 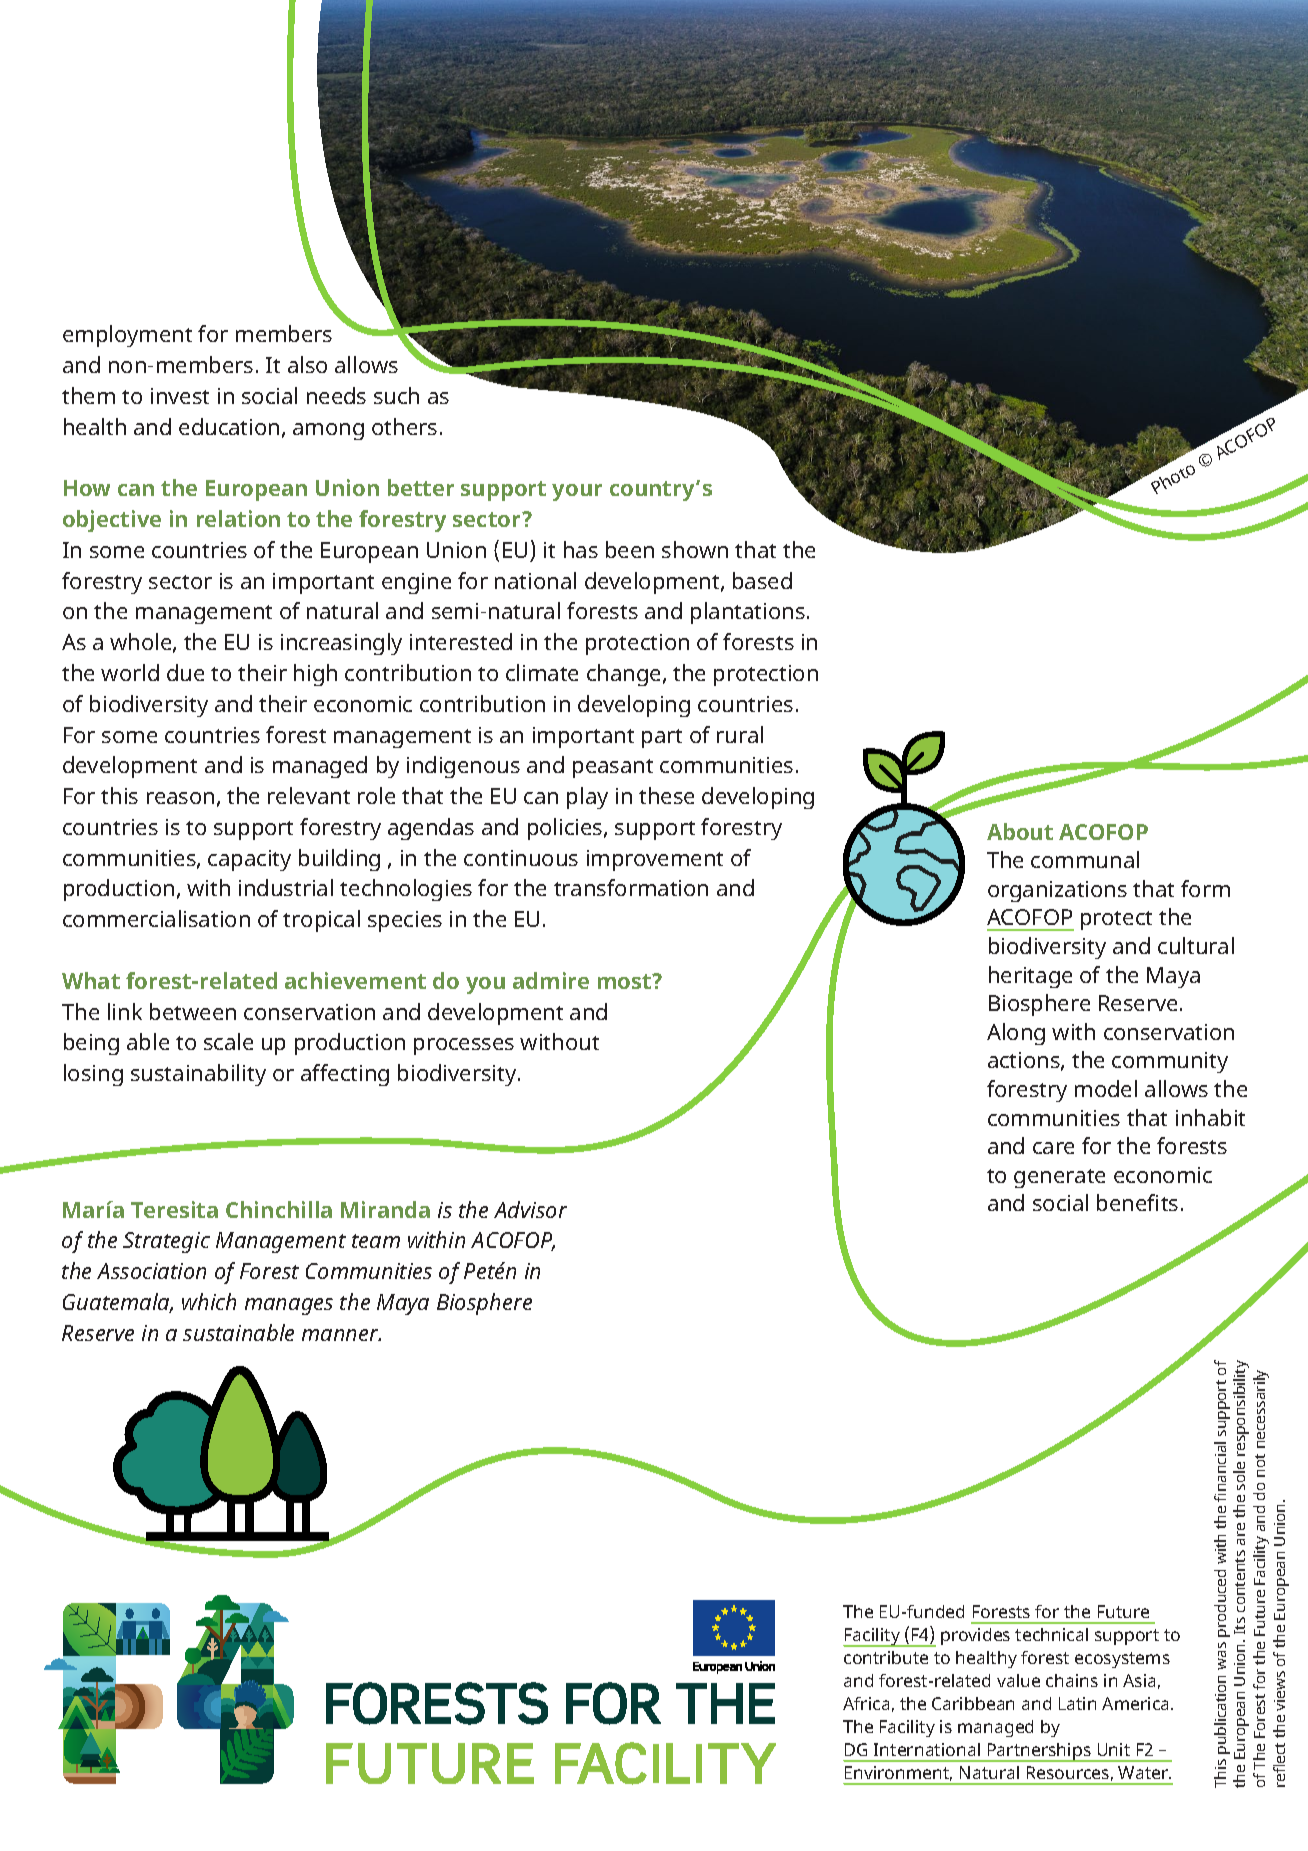 What do you see at coordinates (626, 981) in the document?
I see `most` at bounding box center [626, 981].
